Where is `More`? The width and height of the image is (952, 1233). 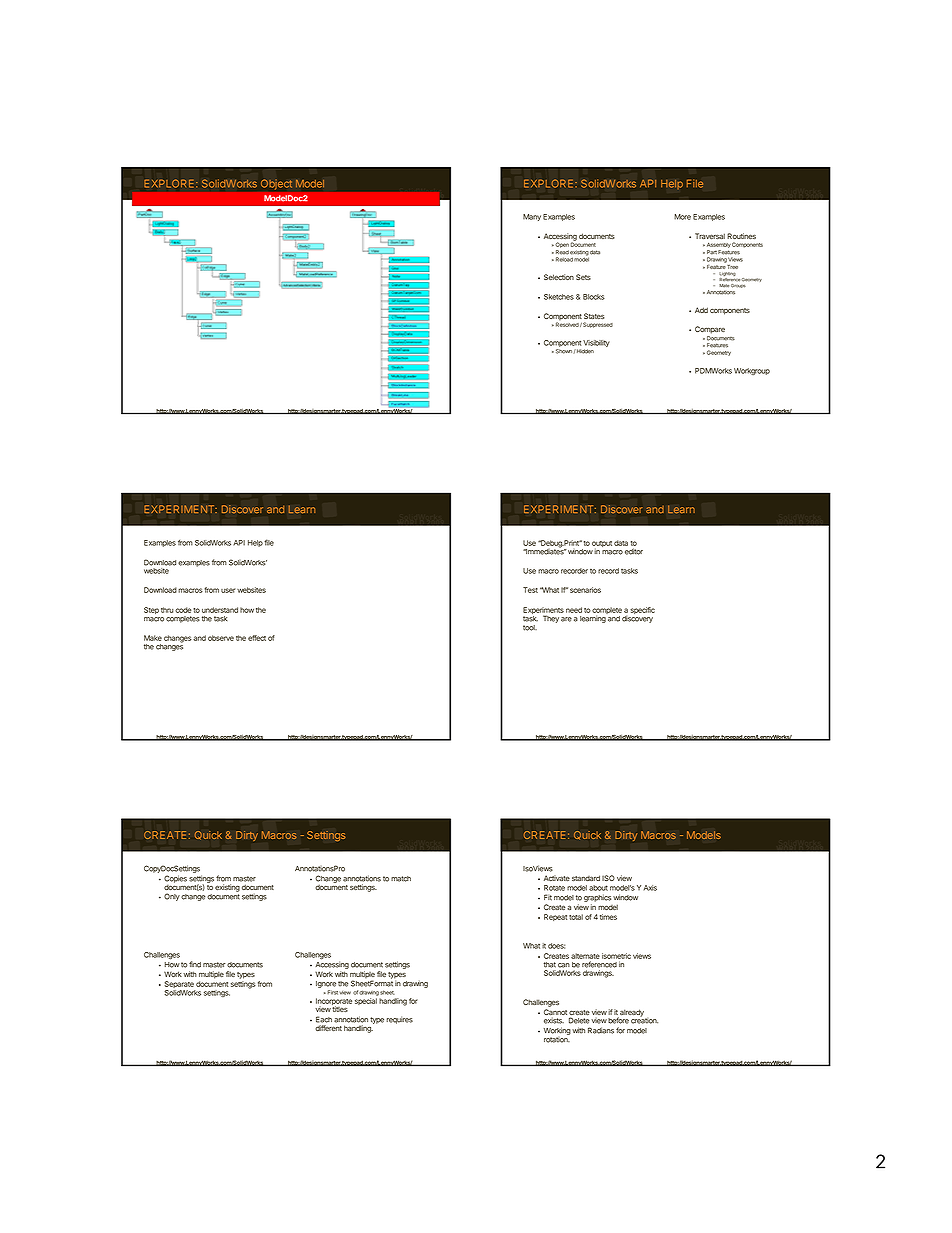 More is located at coordinates (682, 217).
